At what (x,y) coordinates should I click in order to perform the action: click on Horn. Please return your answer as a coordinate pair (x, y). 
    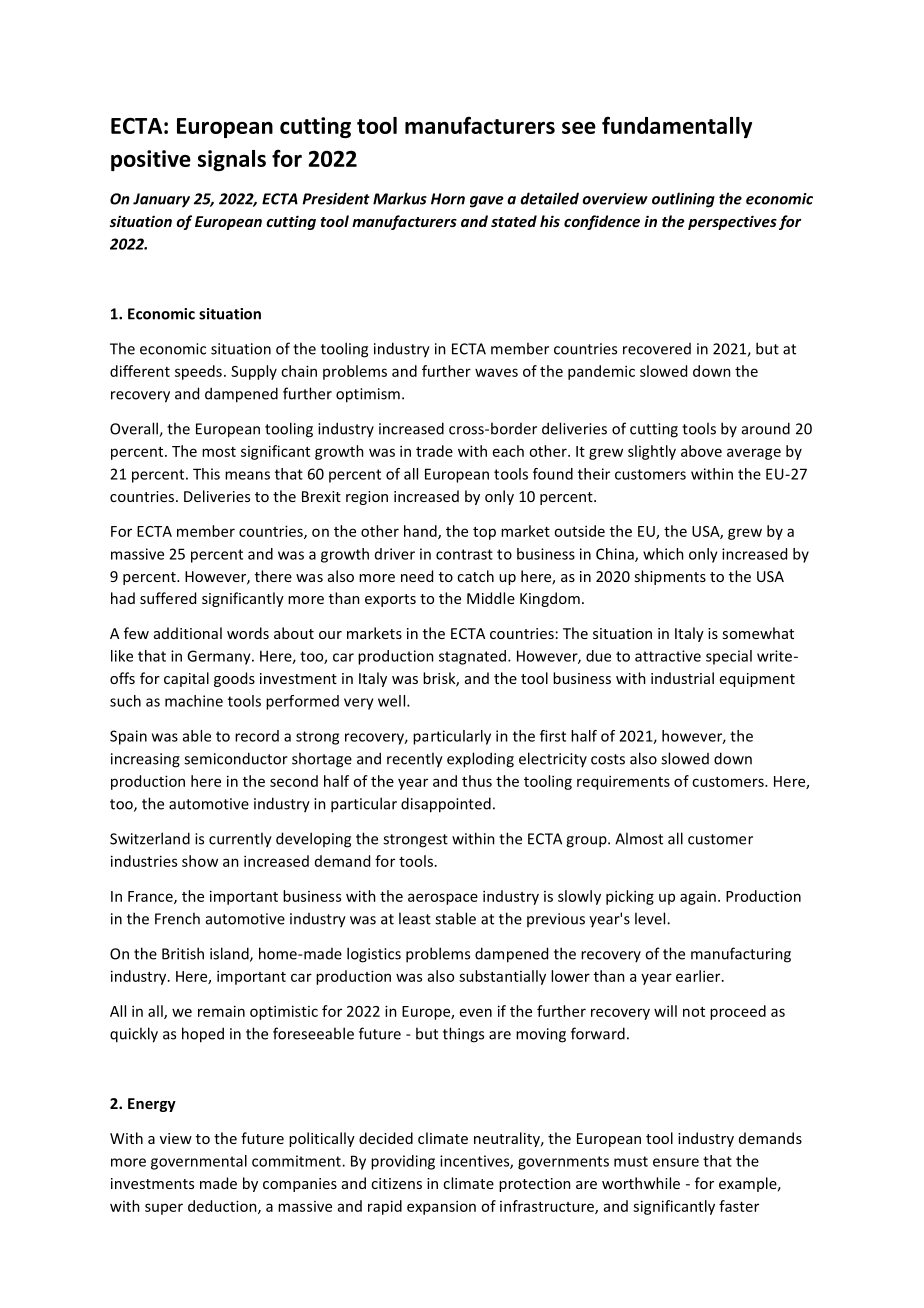
    Looking at the image, I should click on (448, 199).
